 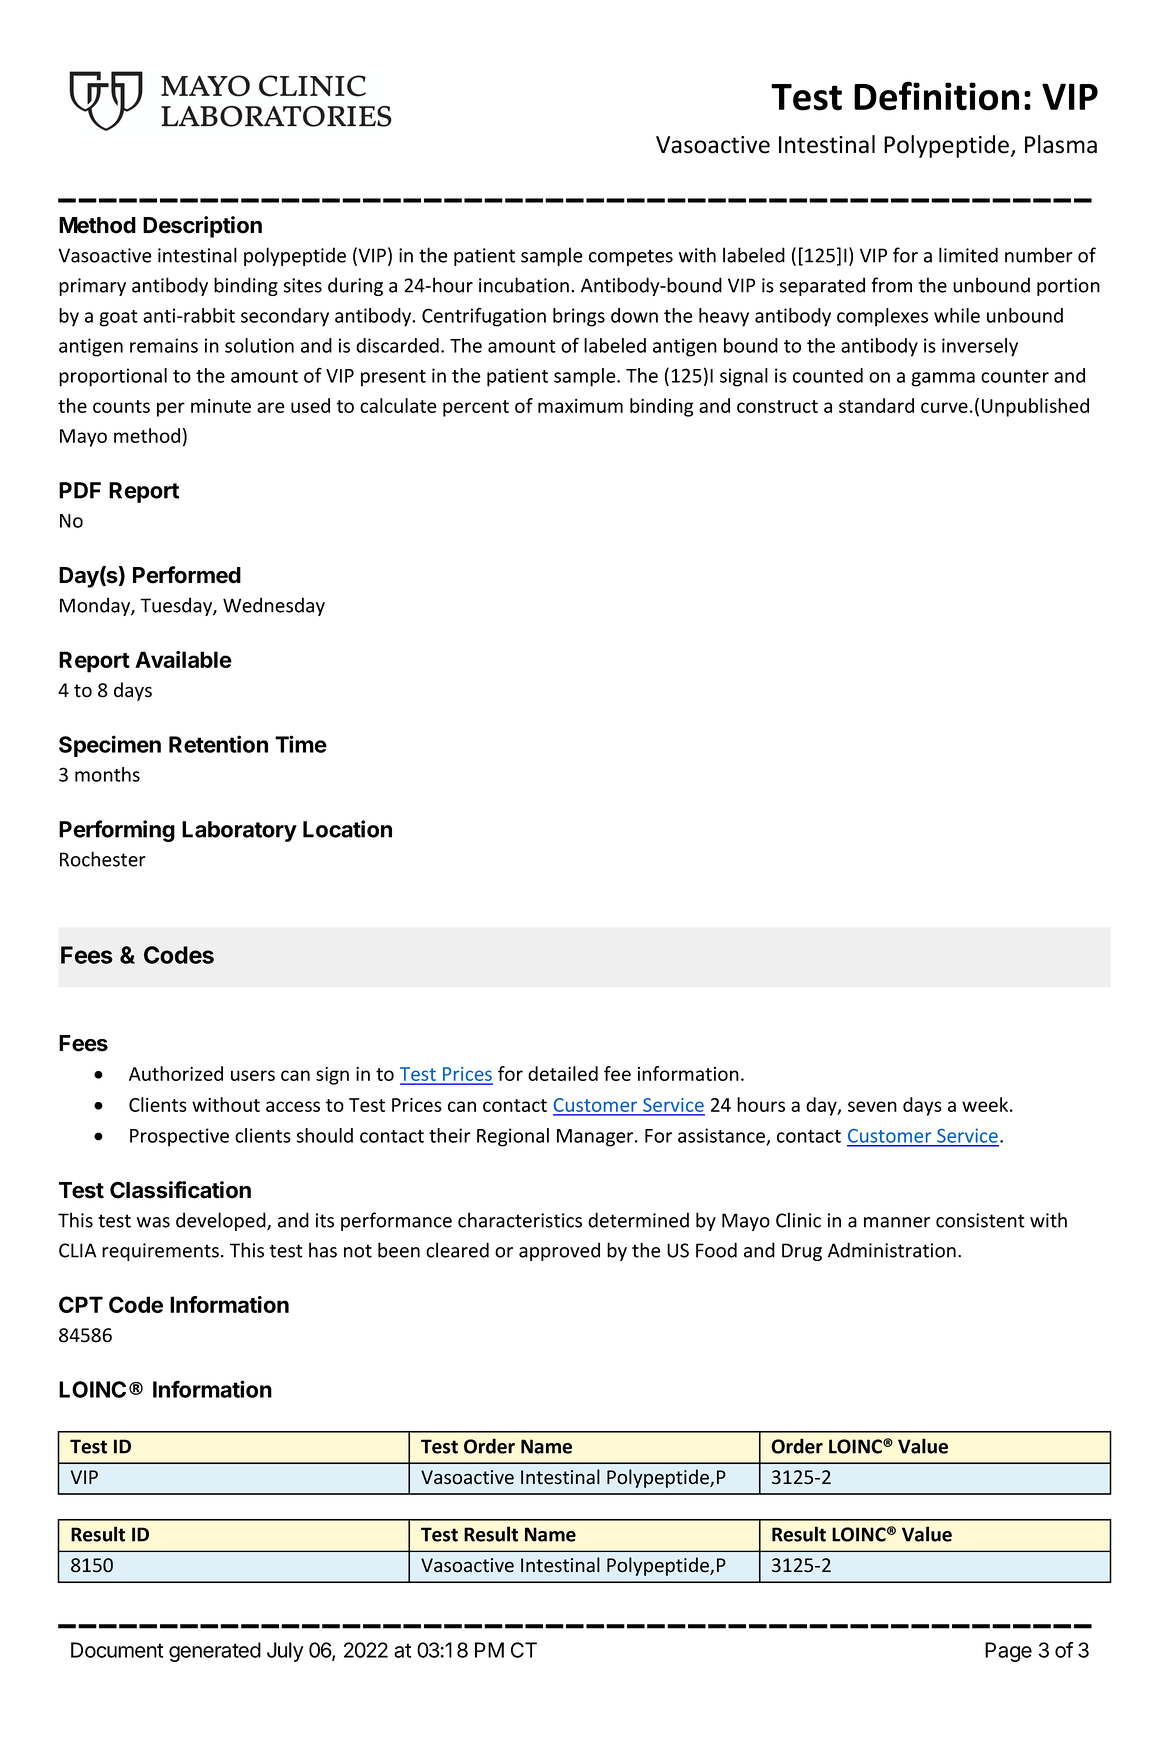 What do you see at coordinates (596, 1138) in the screenshot?
I see `Manager` at bounding box center [596, 1138].
